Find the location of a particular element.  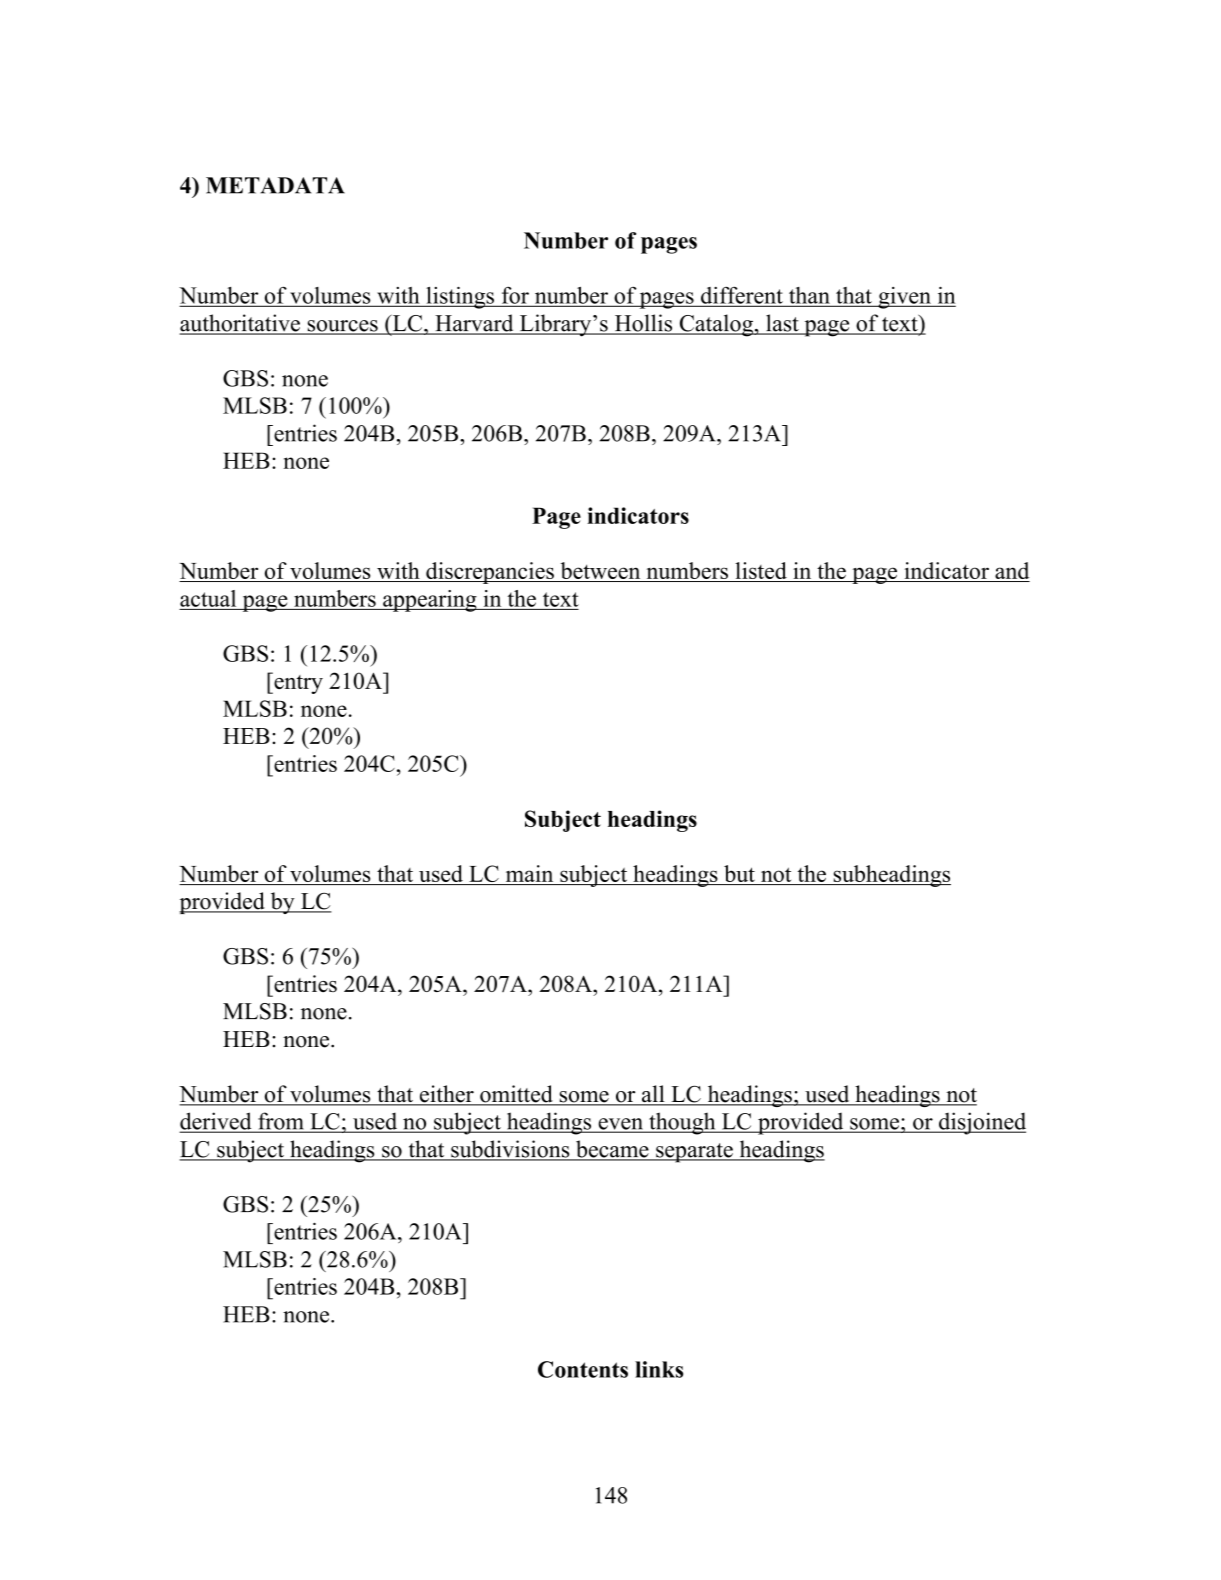

between is located at coordinates (600, 570).
